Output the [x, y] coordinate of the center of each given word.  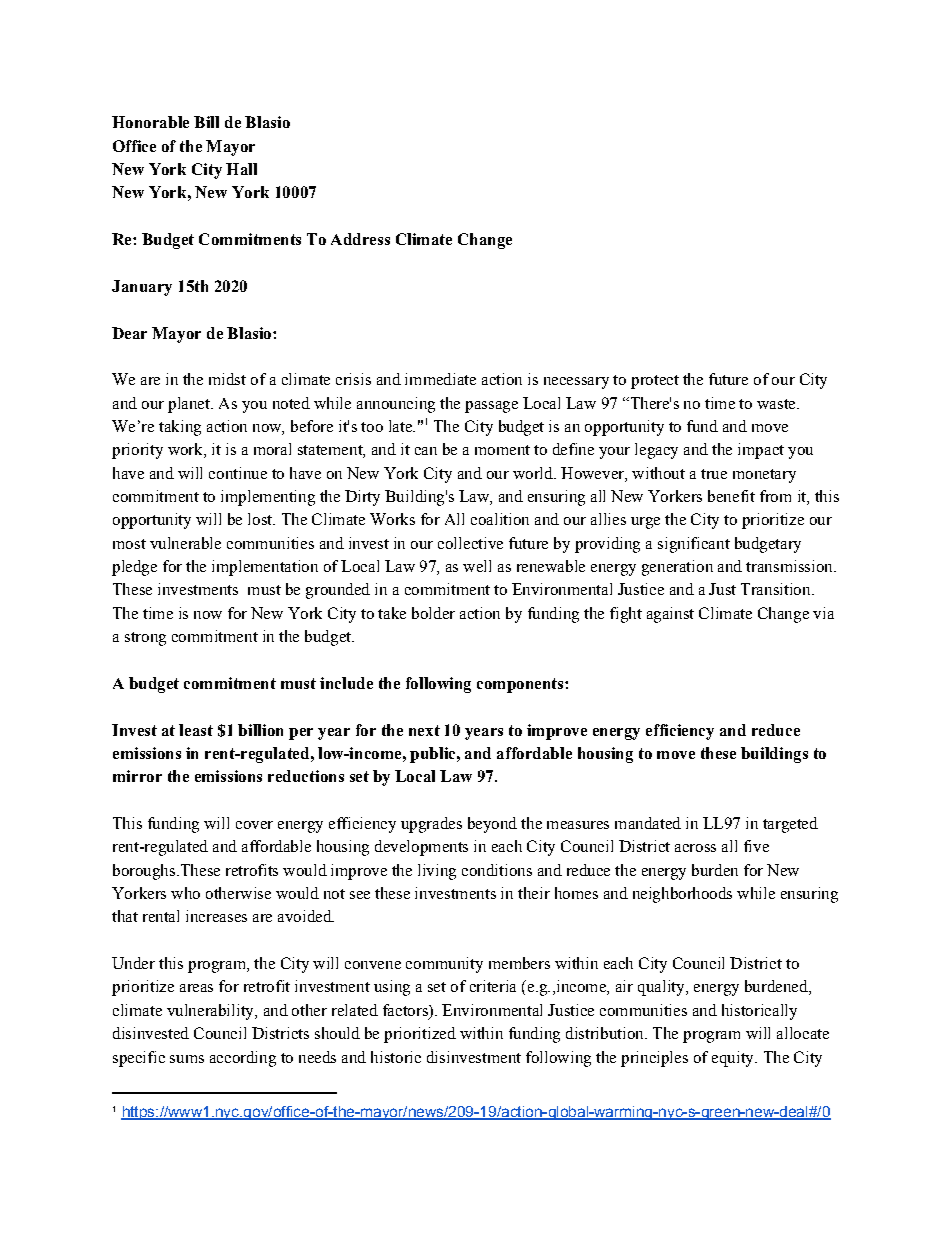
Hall [241, 169]
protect [655, 382]
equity [734, 1059]
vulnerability [211, 1012]
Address [360, 239]
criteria [493, 986]
